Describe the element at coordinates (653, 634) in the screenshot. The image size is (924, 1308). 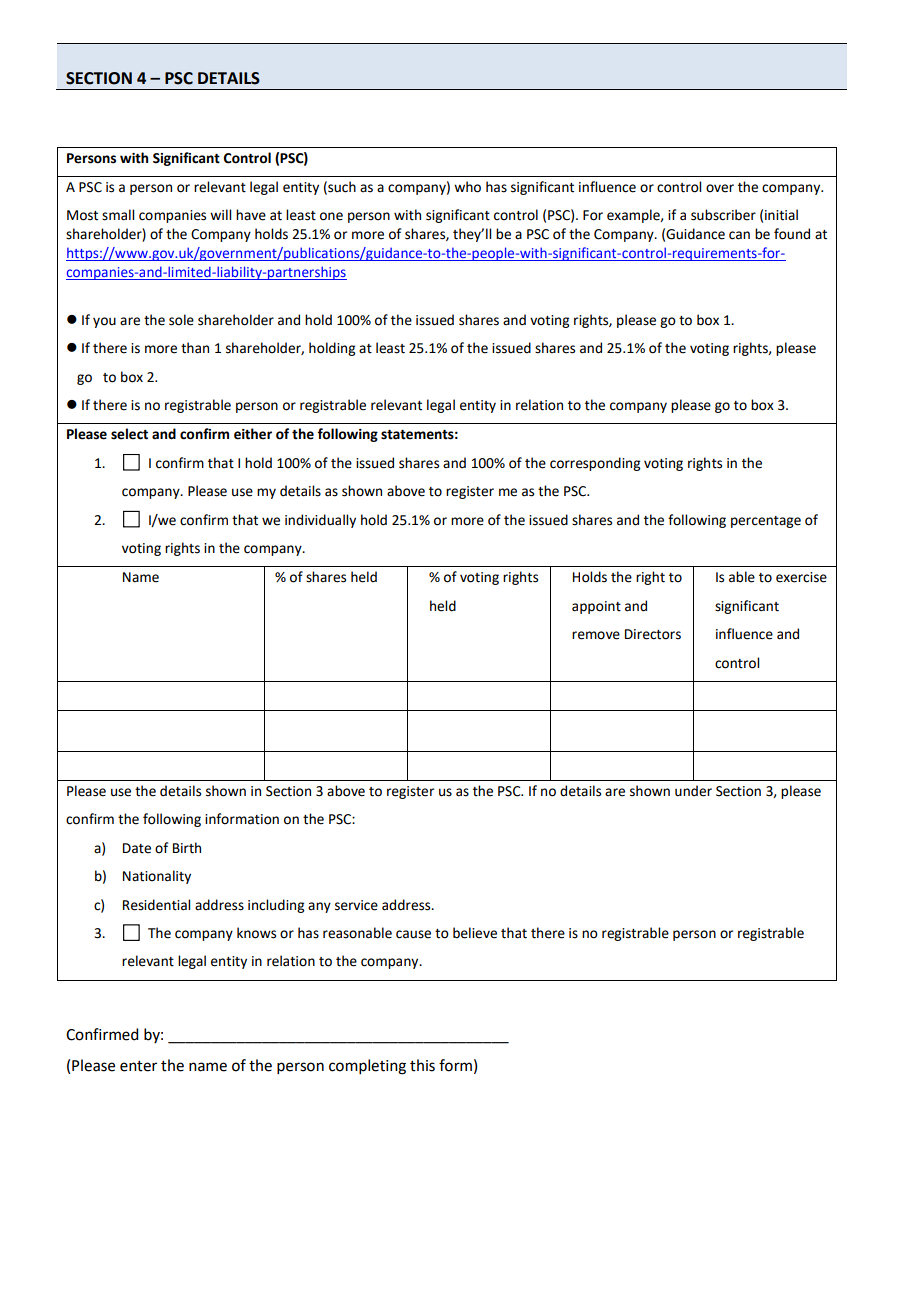
I see `Directors` at that location.
